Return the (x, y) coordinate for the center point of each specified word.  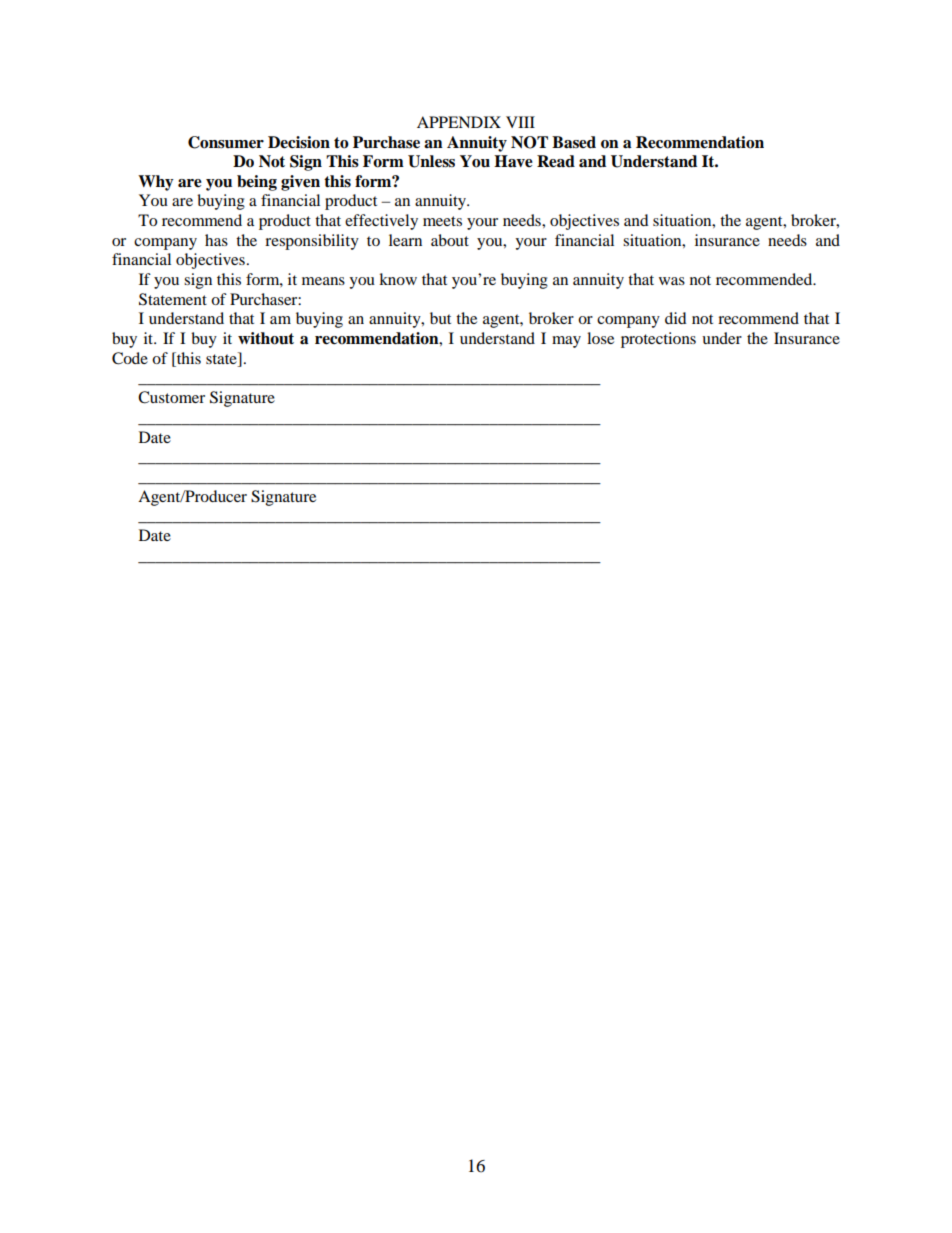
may (566, 342)
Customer (171, 397)
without (266, 338)
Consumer (226, 142)
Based (574, 142)
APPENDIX (459, 122)
